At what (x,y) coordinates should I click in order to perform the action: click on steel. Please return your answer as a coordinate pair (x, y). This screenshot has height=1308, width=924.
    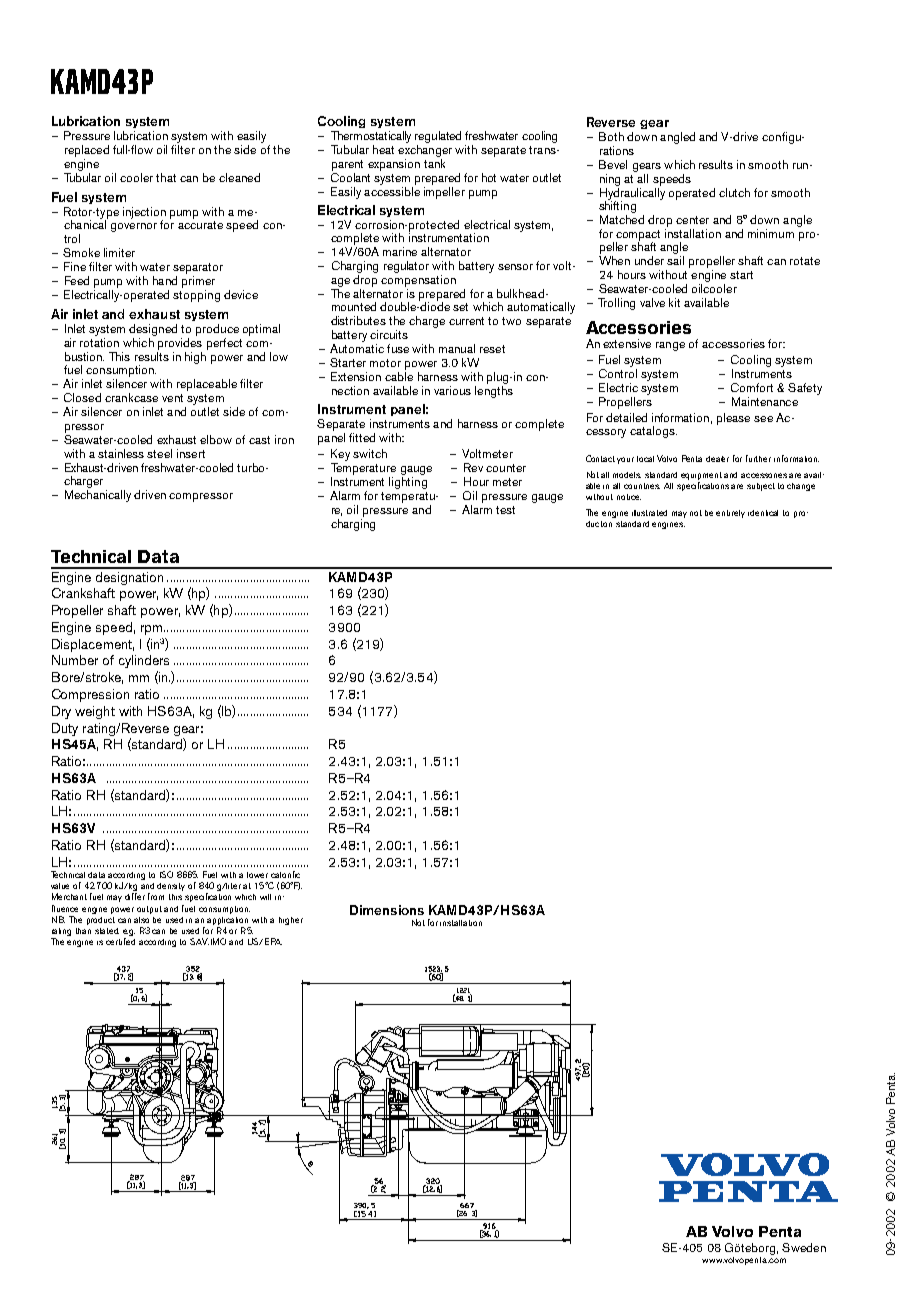
    Looking at the image, I should click on (159, 453).
